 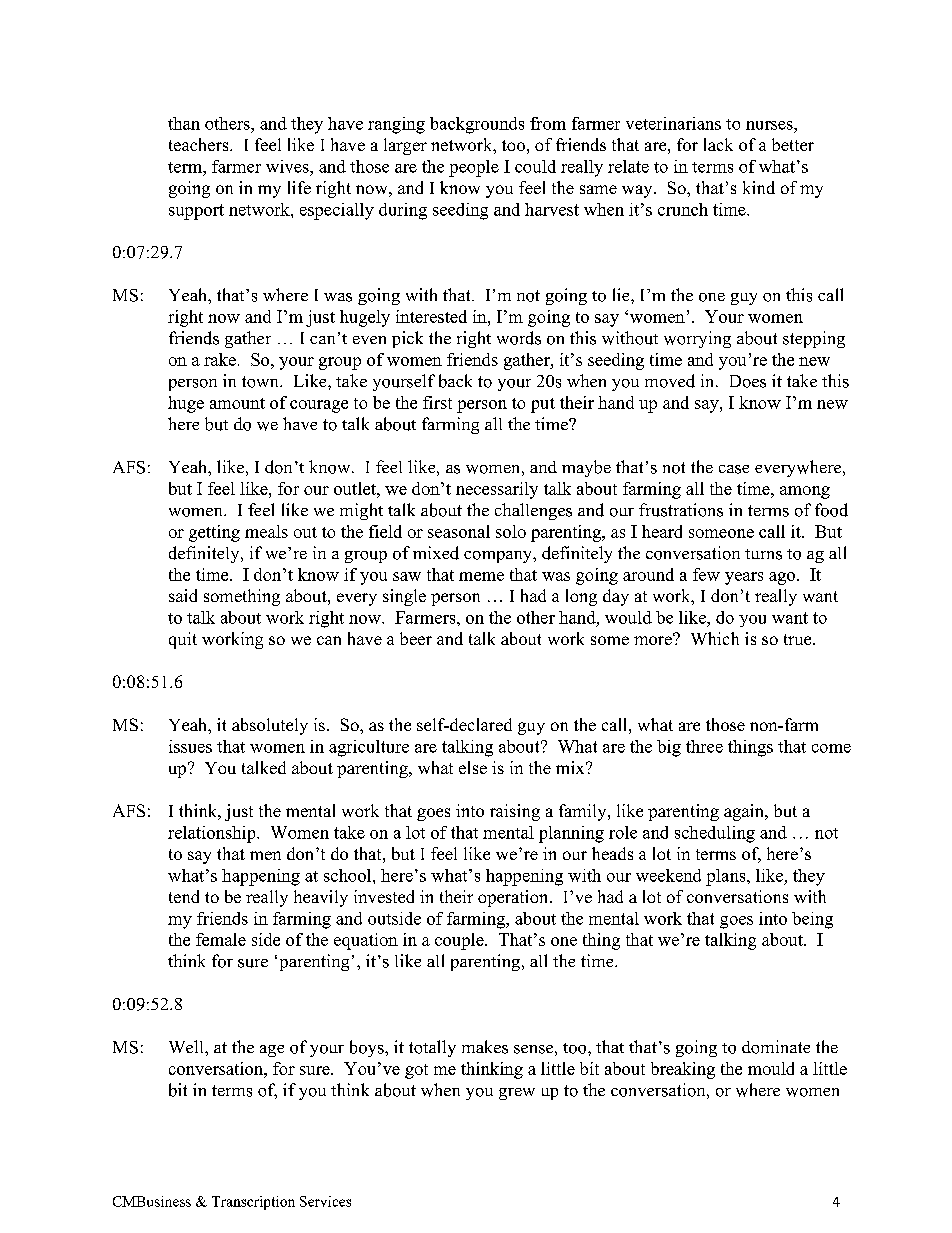 What do you see at coordinates (517, 1094) in the screenshot?
I see `grew` at bounding box center [517, 1094].
